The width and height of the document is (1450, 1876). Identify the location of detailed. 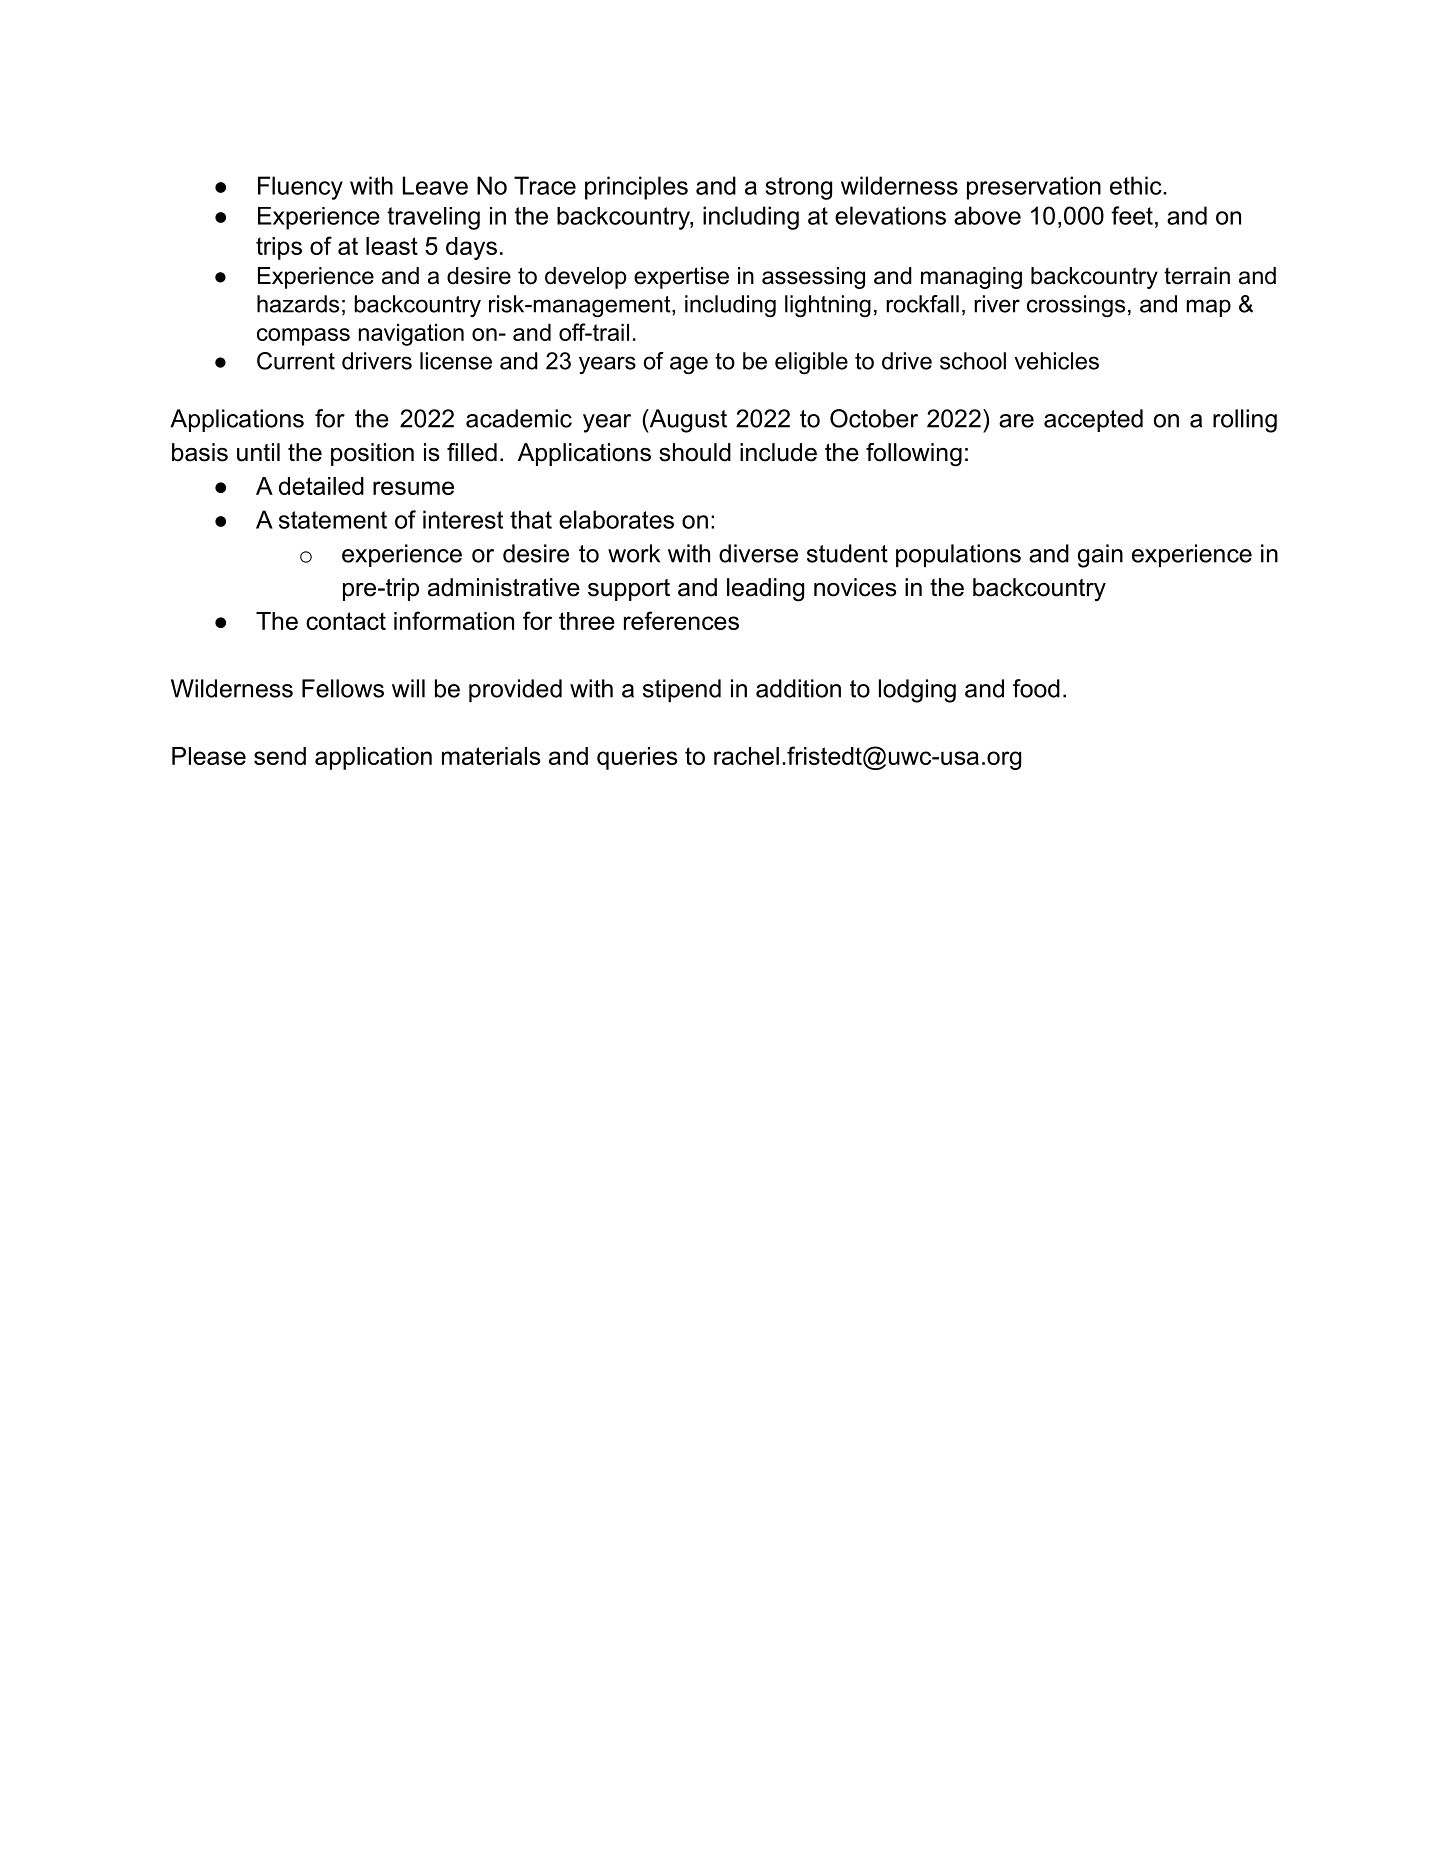
(321, 486).
